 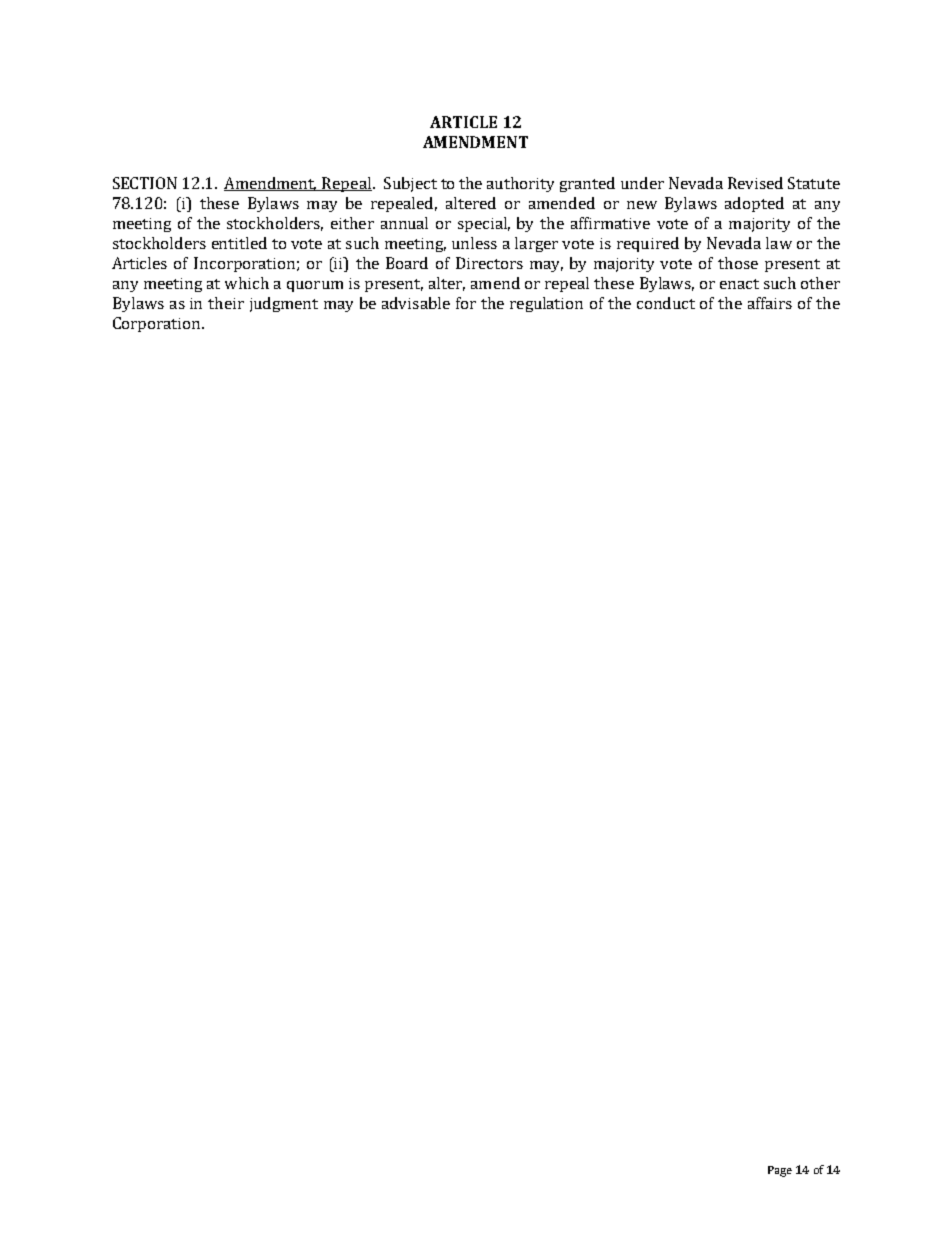 I want to click on Page, so click(x=780, y=1171).
